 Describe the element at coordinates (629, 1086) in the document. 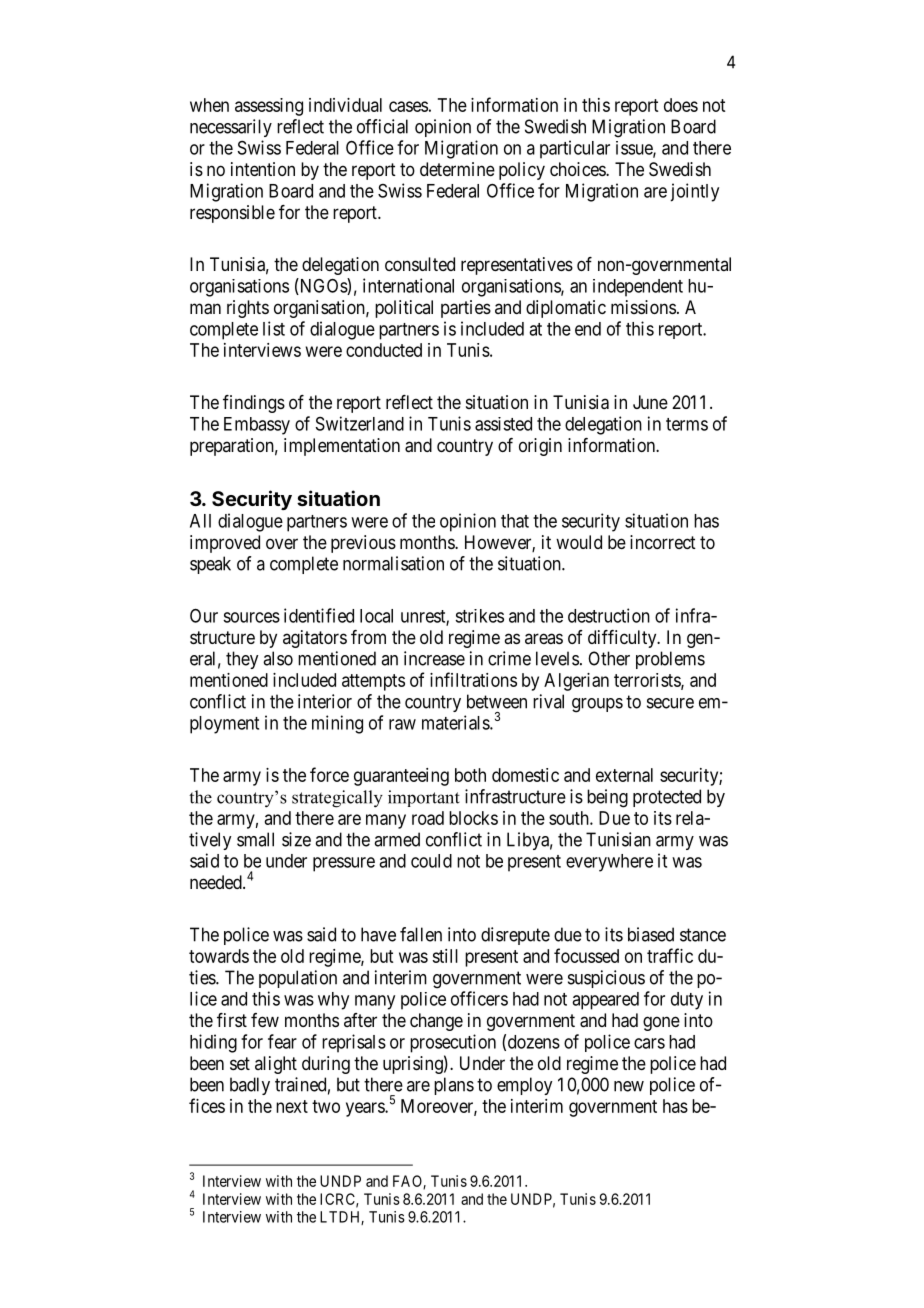

I see `new` at that location.
